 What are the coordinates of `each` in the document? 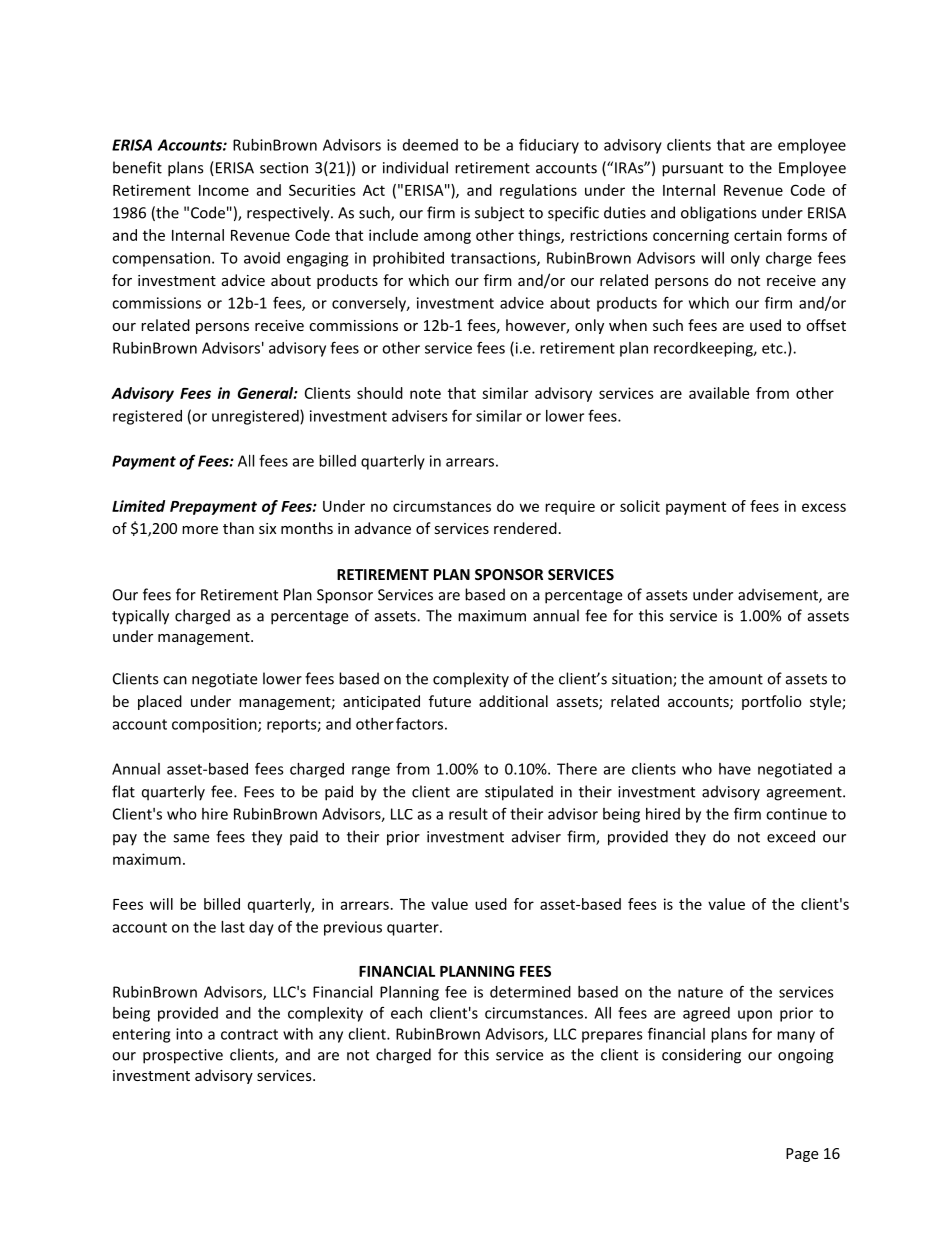 It's located at (406, 1013).
